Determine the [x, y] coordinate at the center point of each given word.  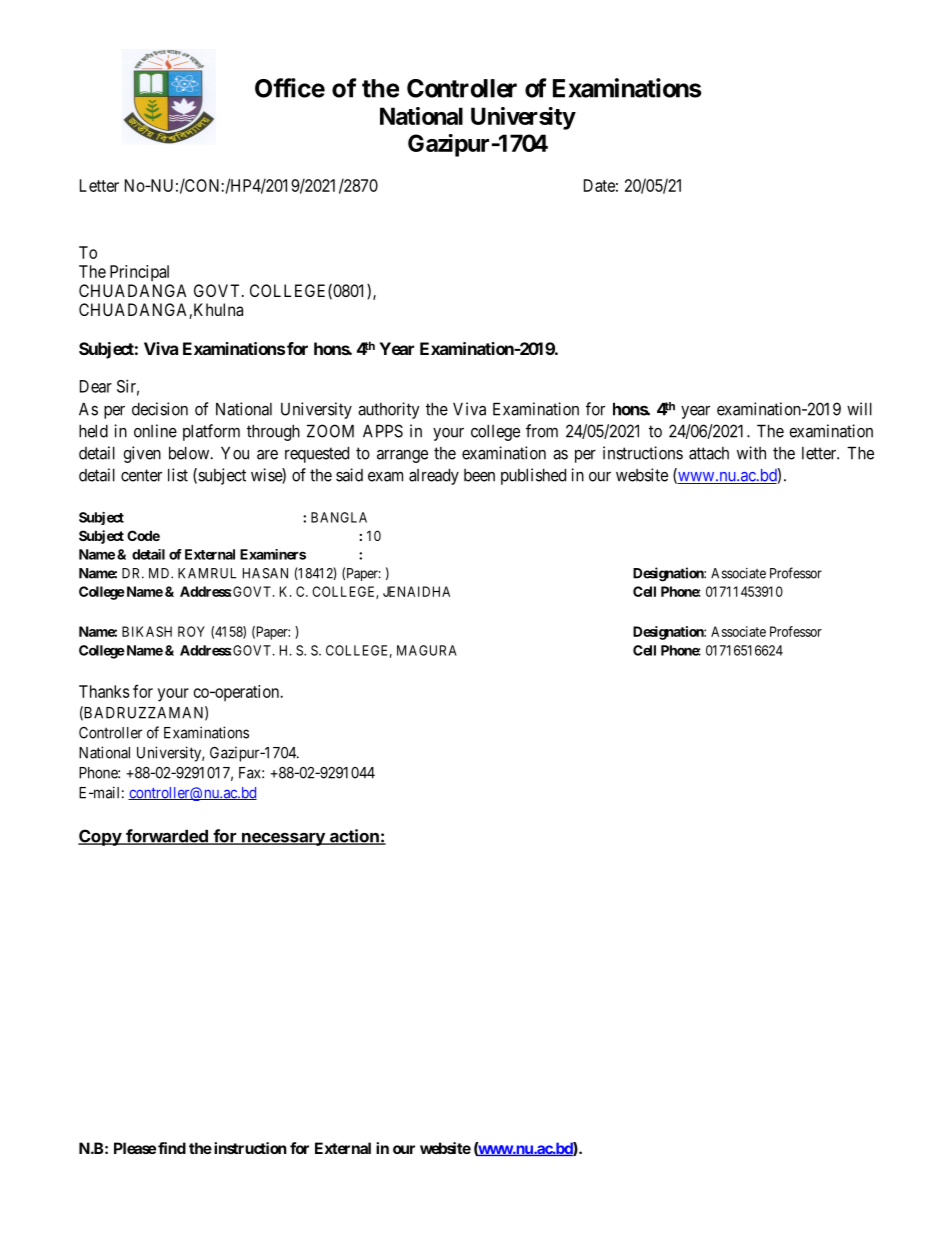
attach [709, 453]
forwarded [167, 837]
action [354, 837]
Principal [139, 273]
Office [290, 88]
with [751, 453]
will [859, 409]
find [172, 1148]
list [178, 475]
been [479, 475]
